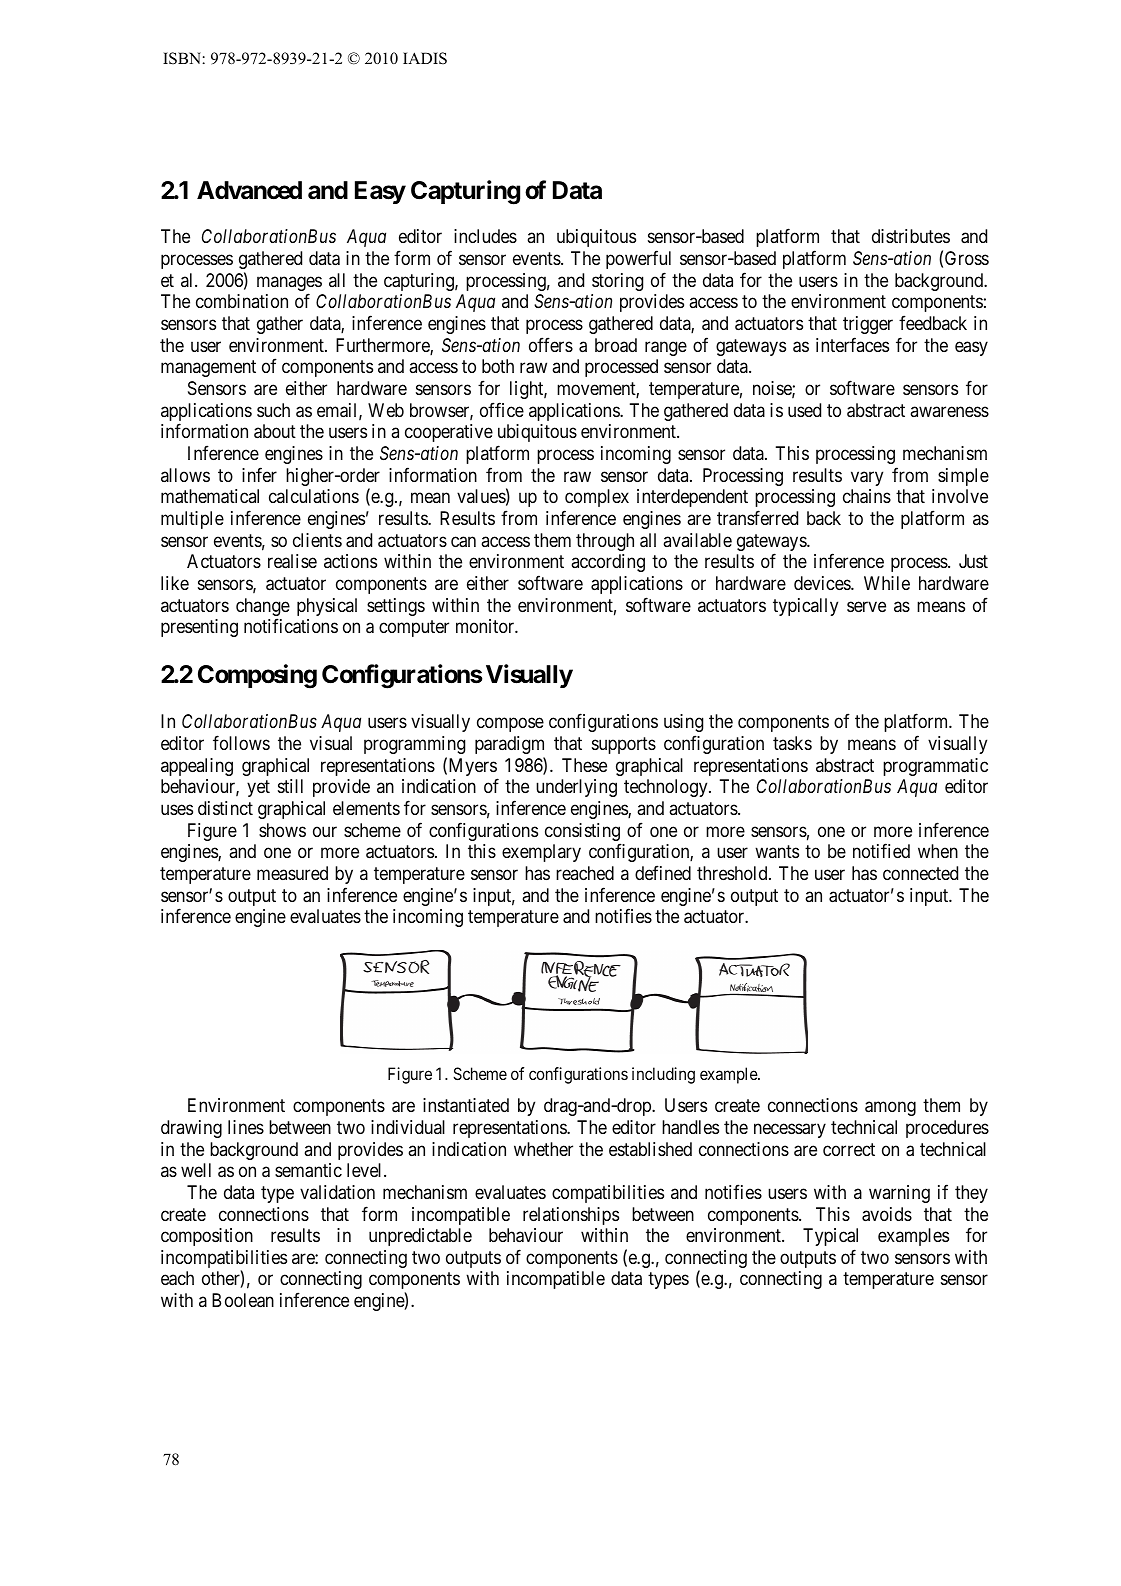  What do you see at coordinates (887, 1214) in the page?
I see `avoids` at bounding box center [887, 1214].
